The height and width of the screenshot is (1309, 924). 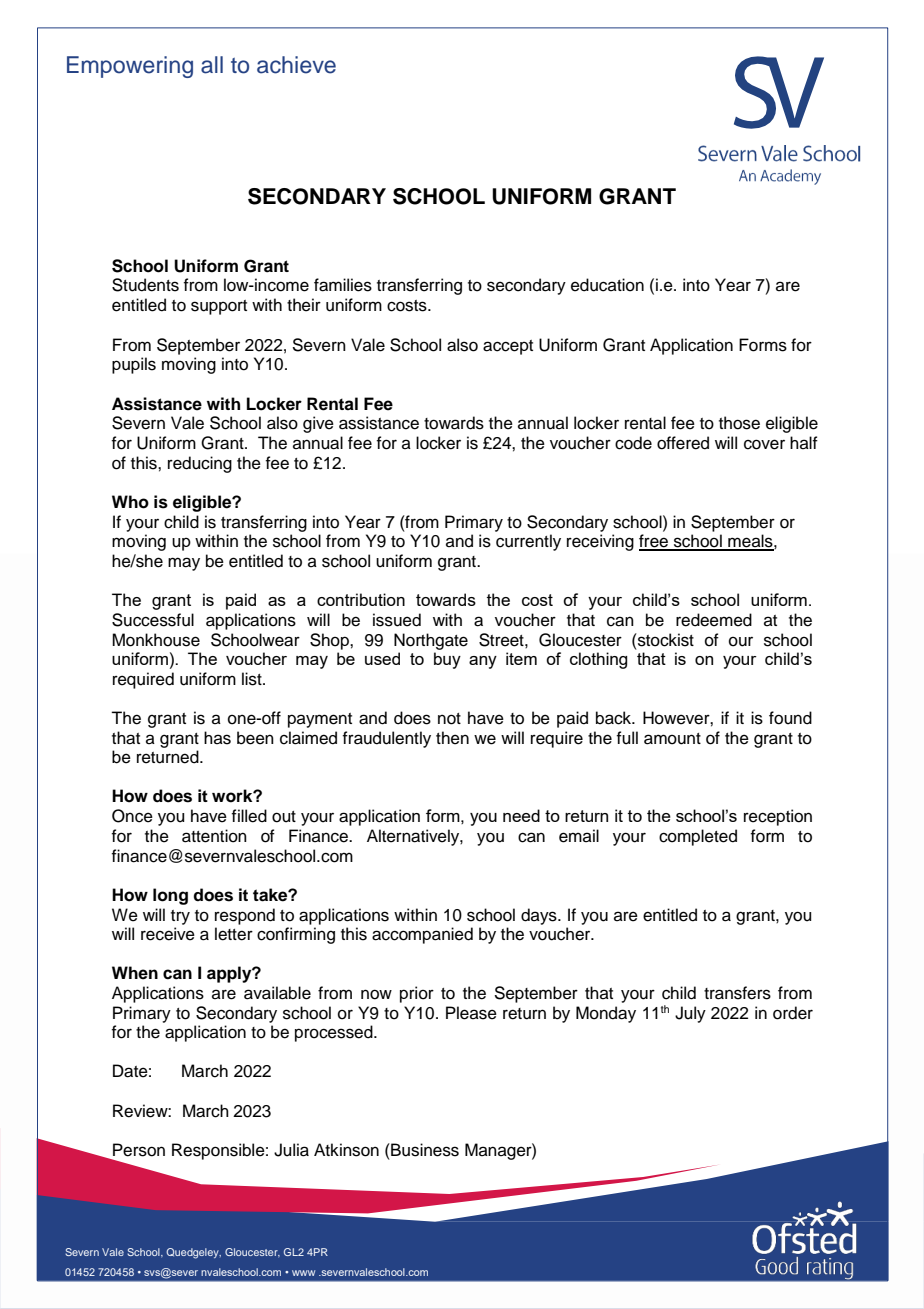 I want to click on all, so click(x=212, y=65).
